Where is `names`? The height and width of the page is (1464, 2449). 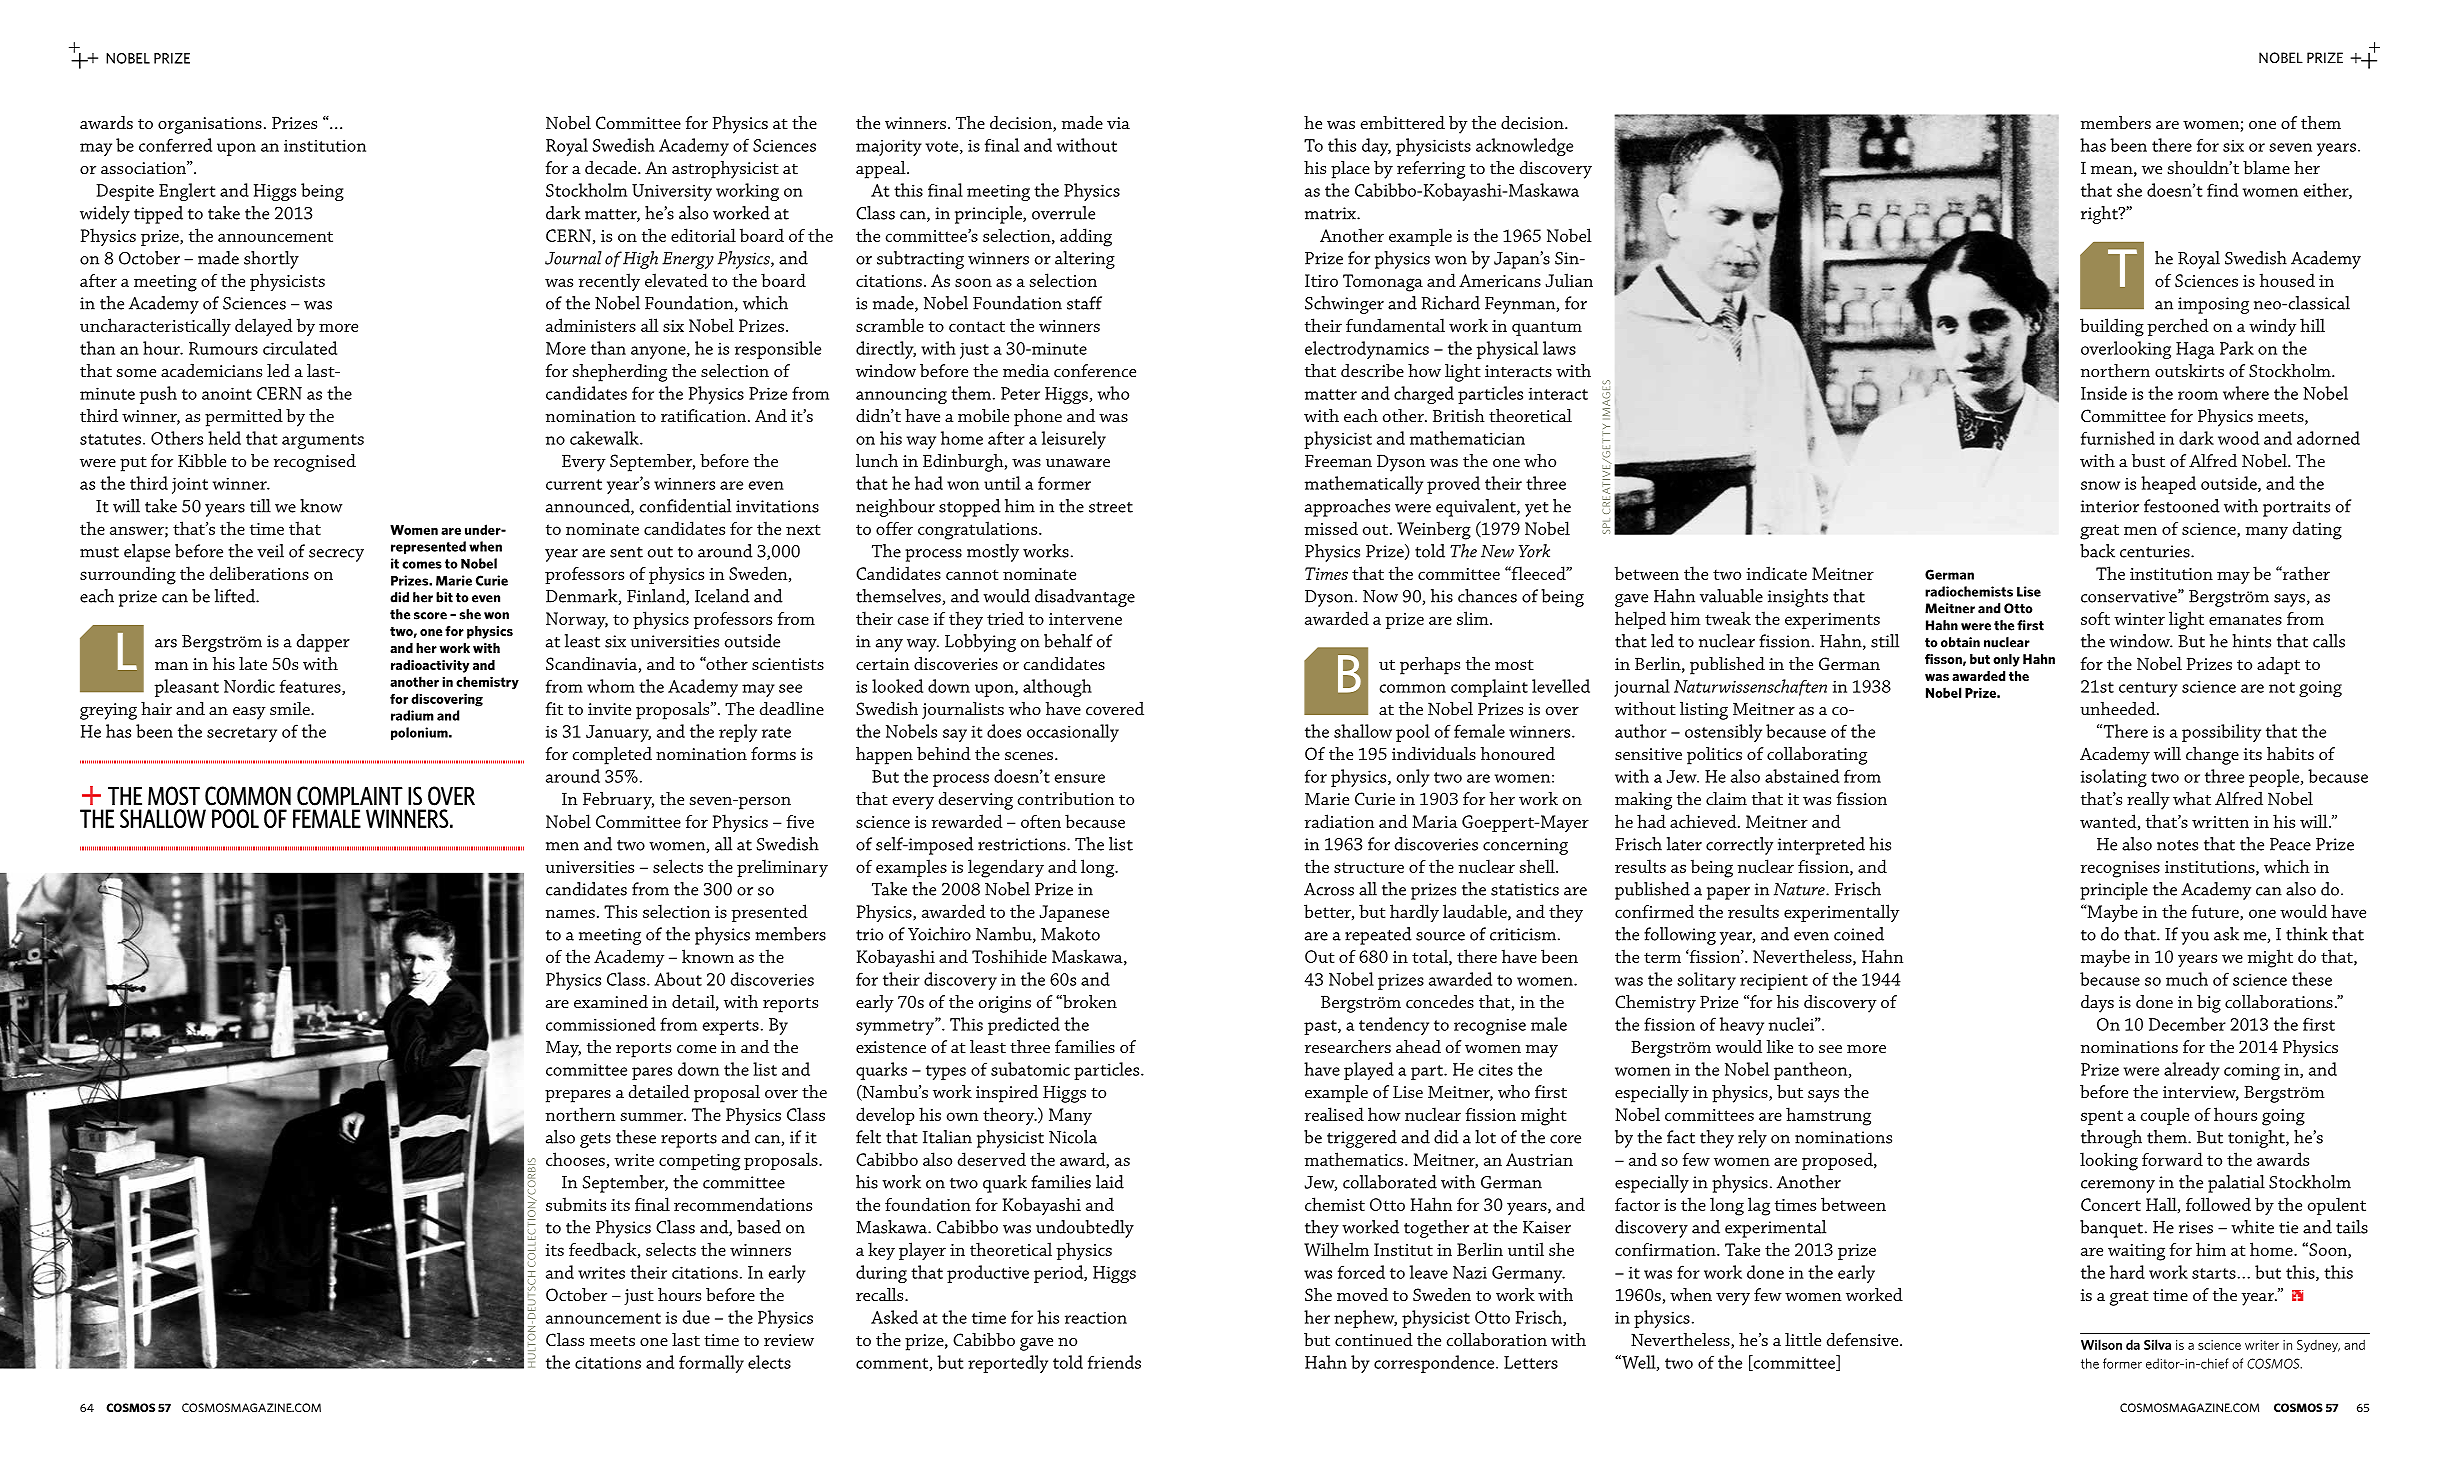 names is located at coordinates (570, 913).
